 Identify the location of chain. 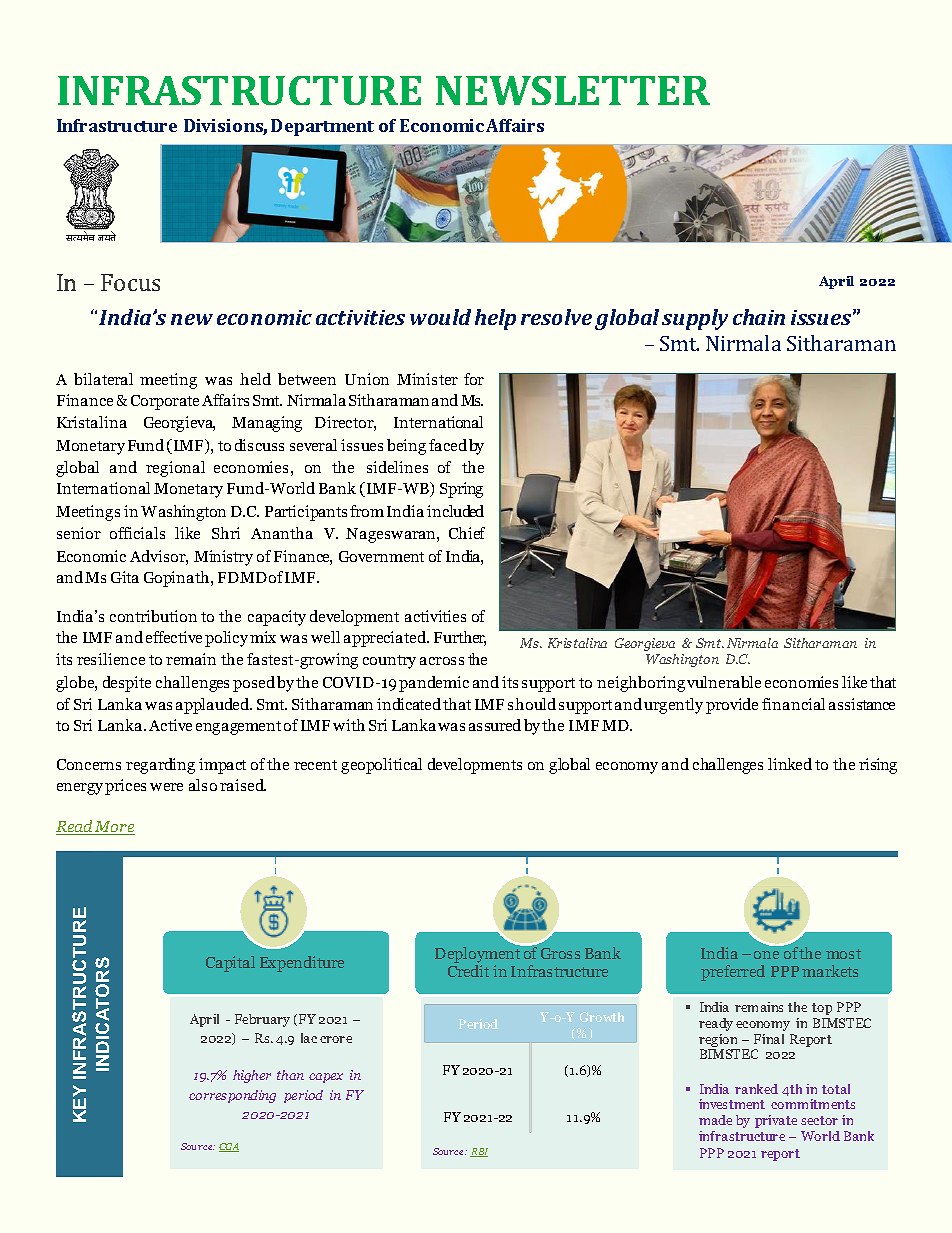
(759, 317).
